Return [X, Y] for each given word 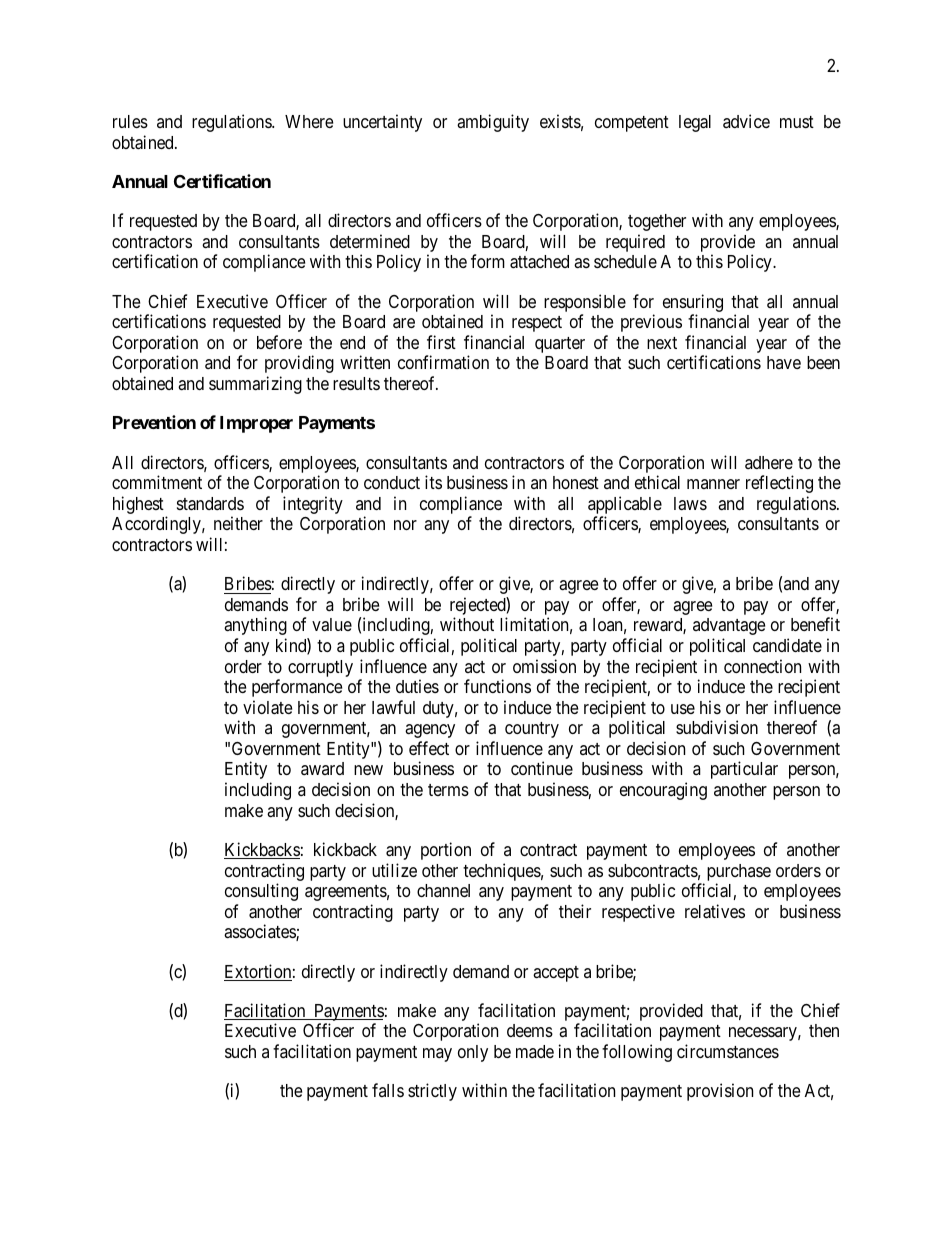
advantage [729, 626]
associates [260, 932]
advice [746, 121]
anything [255, 626]
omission [544, 666]
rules [130, 121]
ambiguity [493, 123]
